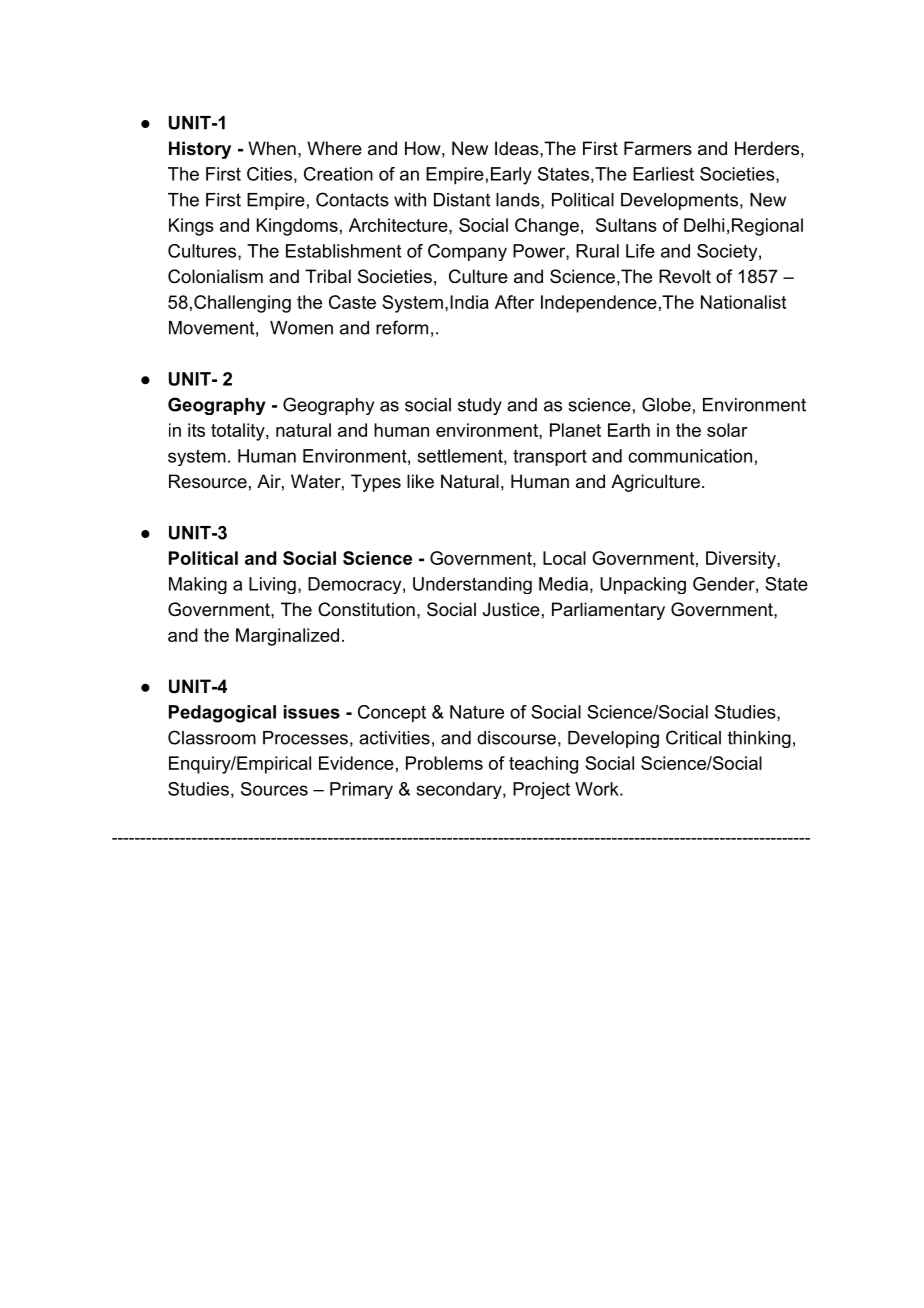 Image resolution: width=924 pixels, height=1308 pixels. I want to click on Nationalist, so click(743, 302).
